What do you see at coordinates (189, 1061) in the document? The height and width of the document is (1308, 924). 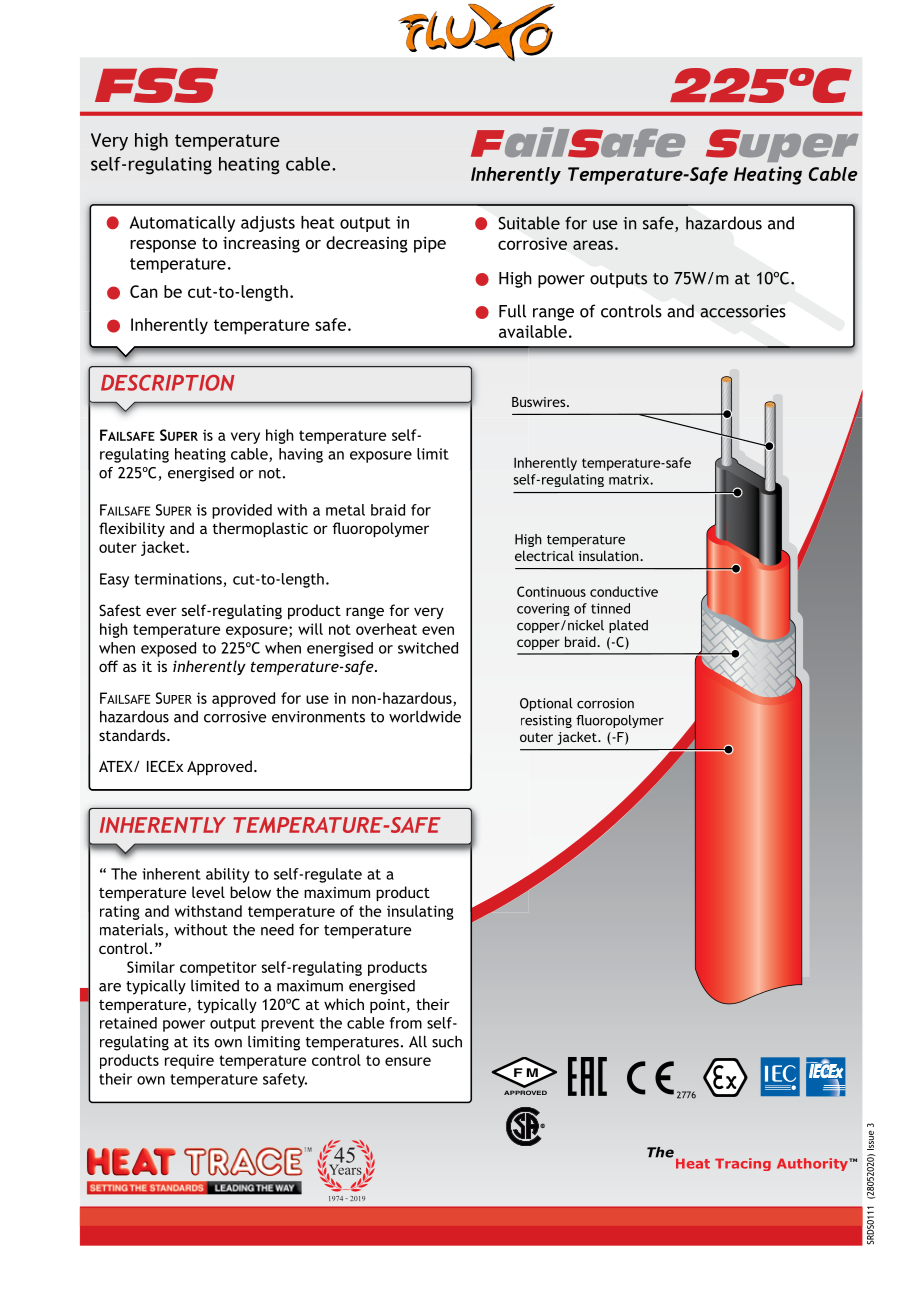 I see `require` at bounding box center [189, 1061].
